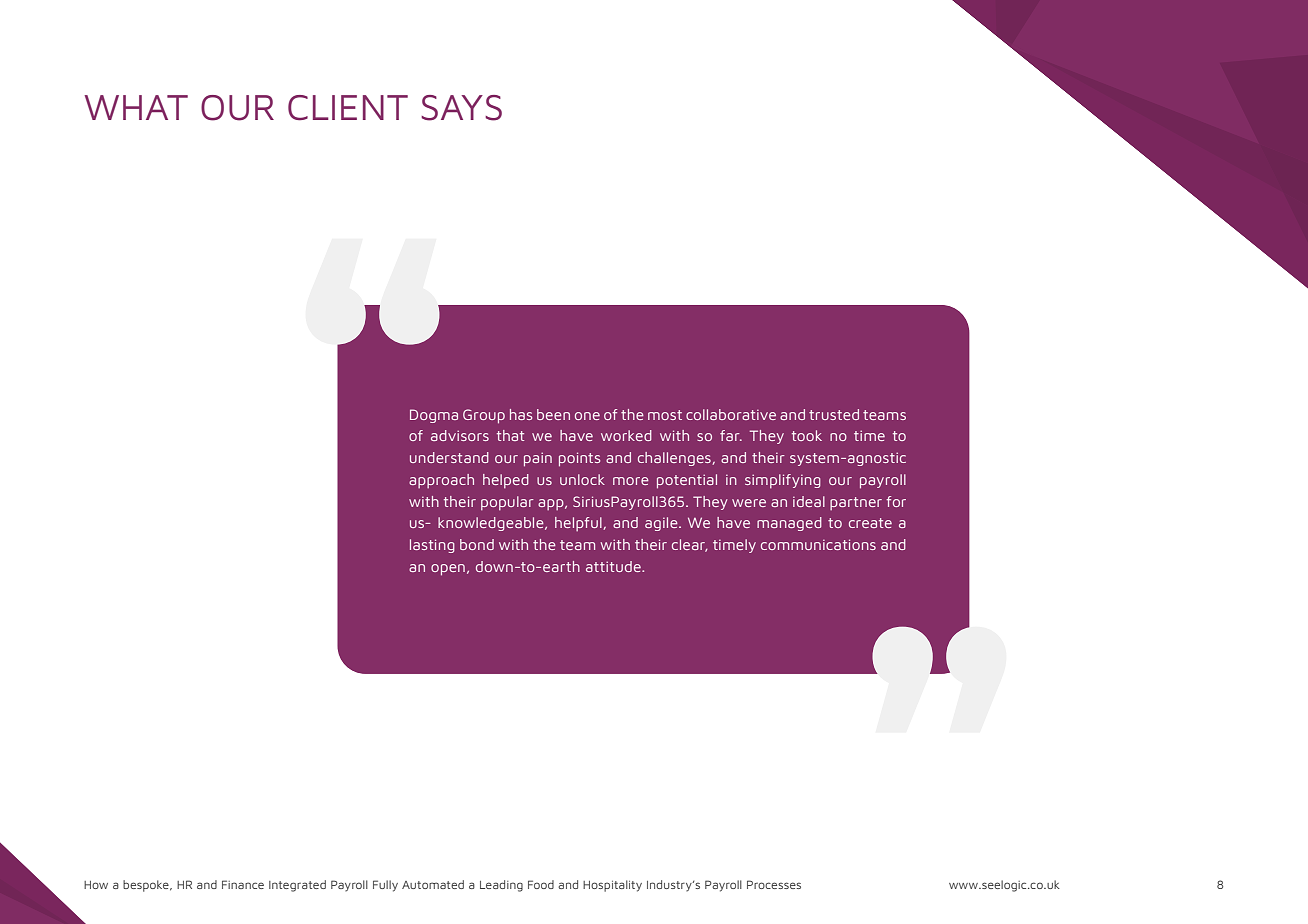 The image size is (1308, 924). I want to click on CLIENT, so click(348, 108).
